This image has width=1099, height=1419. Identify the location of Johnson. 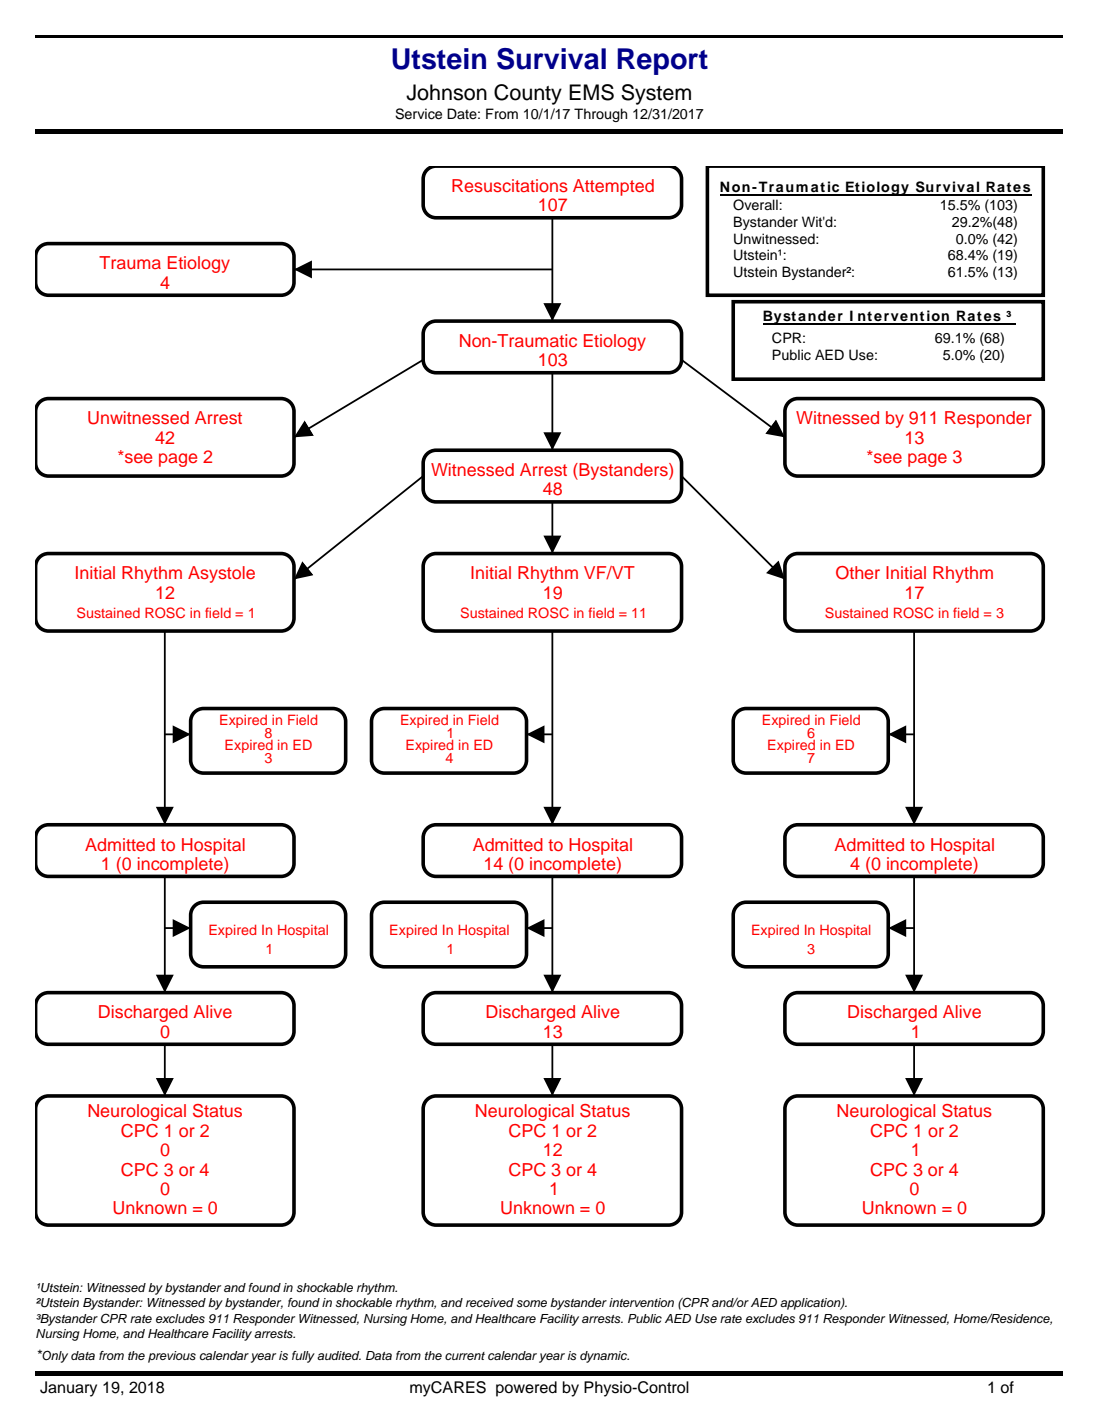
(446, 92).
